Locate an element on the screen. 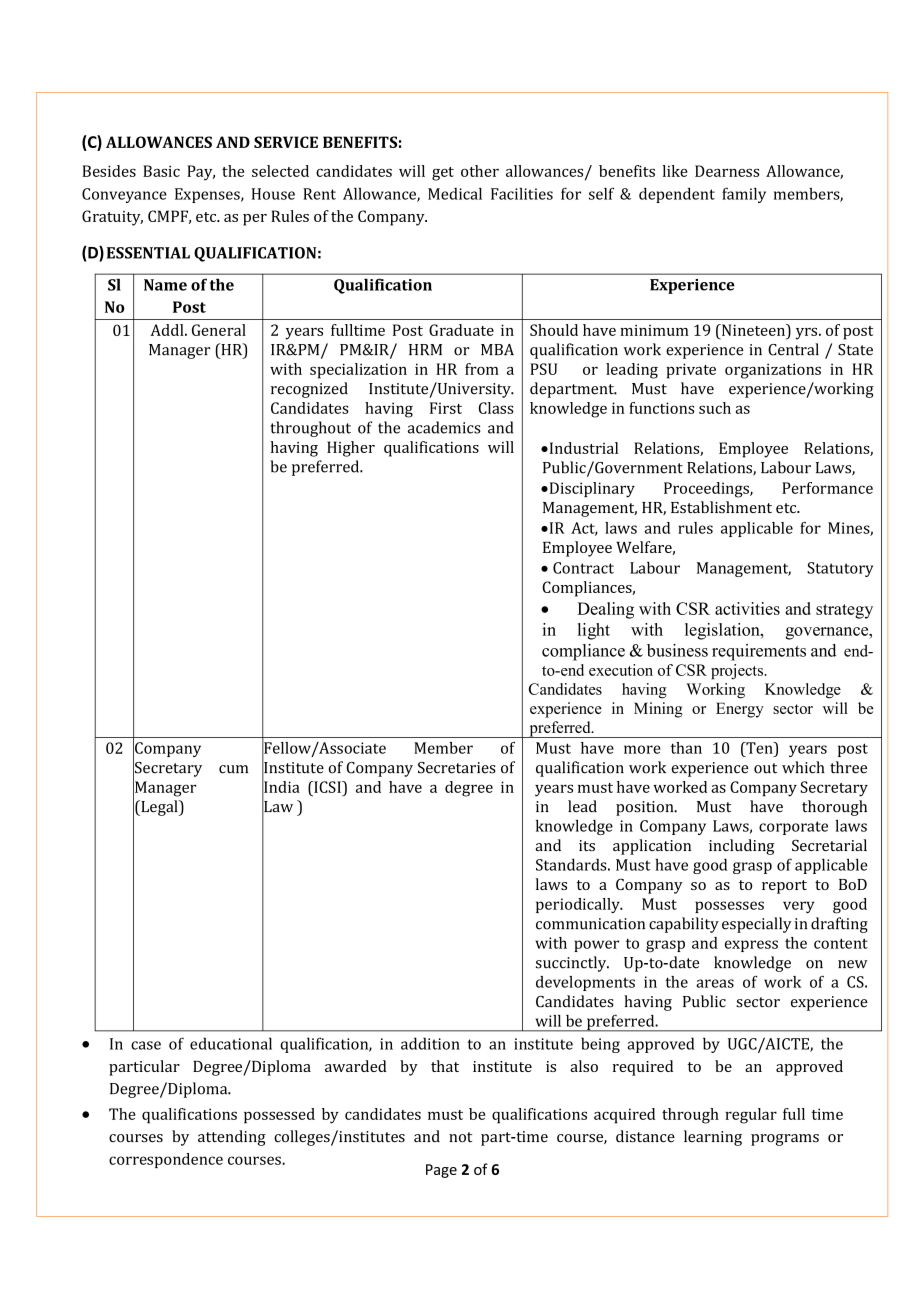 The image size is (924, 1308). not is located at coordinates (460, 1137).
